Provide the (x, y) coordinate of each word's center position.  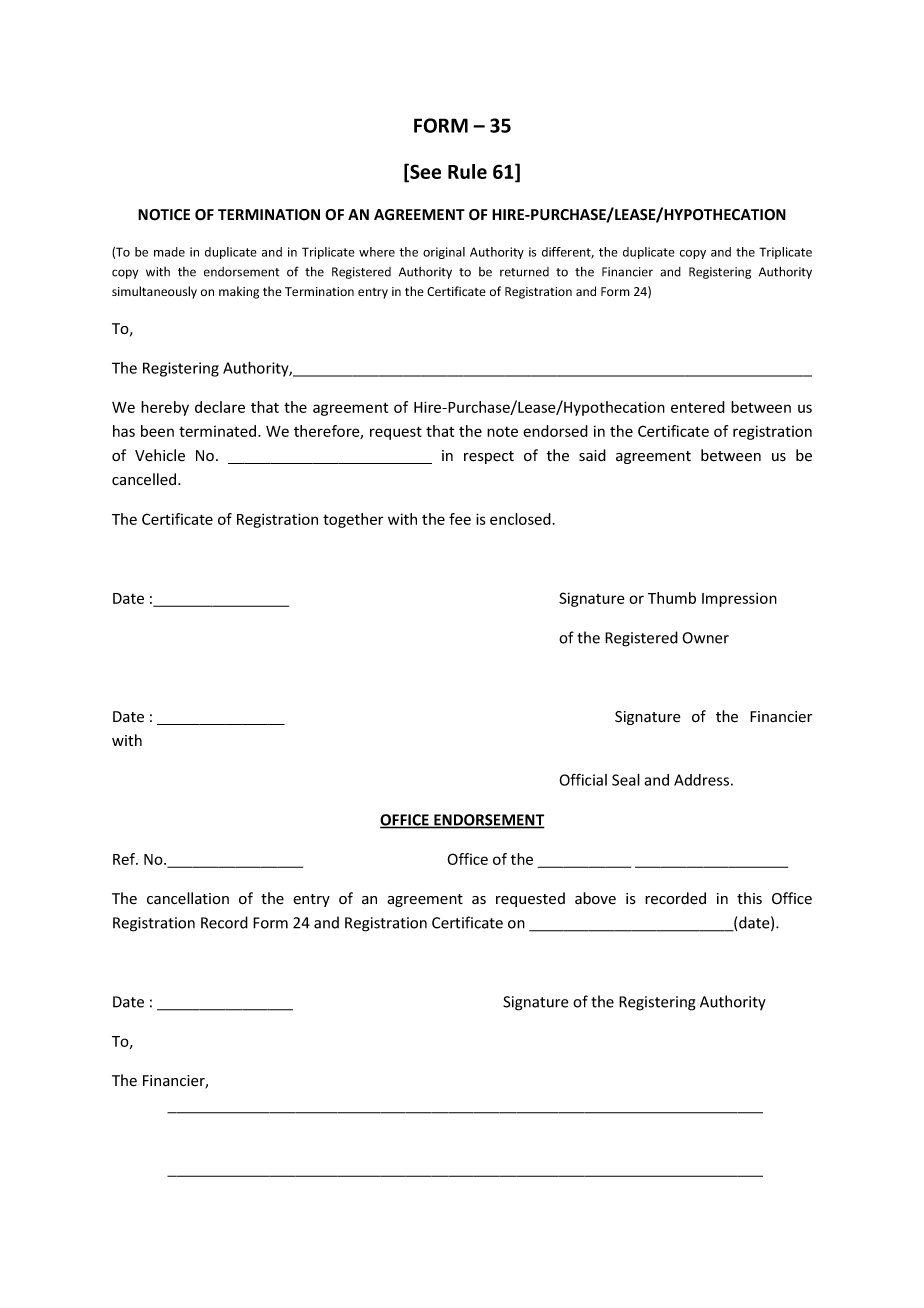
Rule (467, 171)
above (595, 898)
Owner (705, 638)
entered (698, 407)
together (353, 520)
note (502, 432)
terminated (219, 431)
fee (460, 519)
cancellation (188, 898)
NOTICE (164, 215)
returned (524, 272)
